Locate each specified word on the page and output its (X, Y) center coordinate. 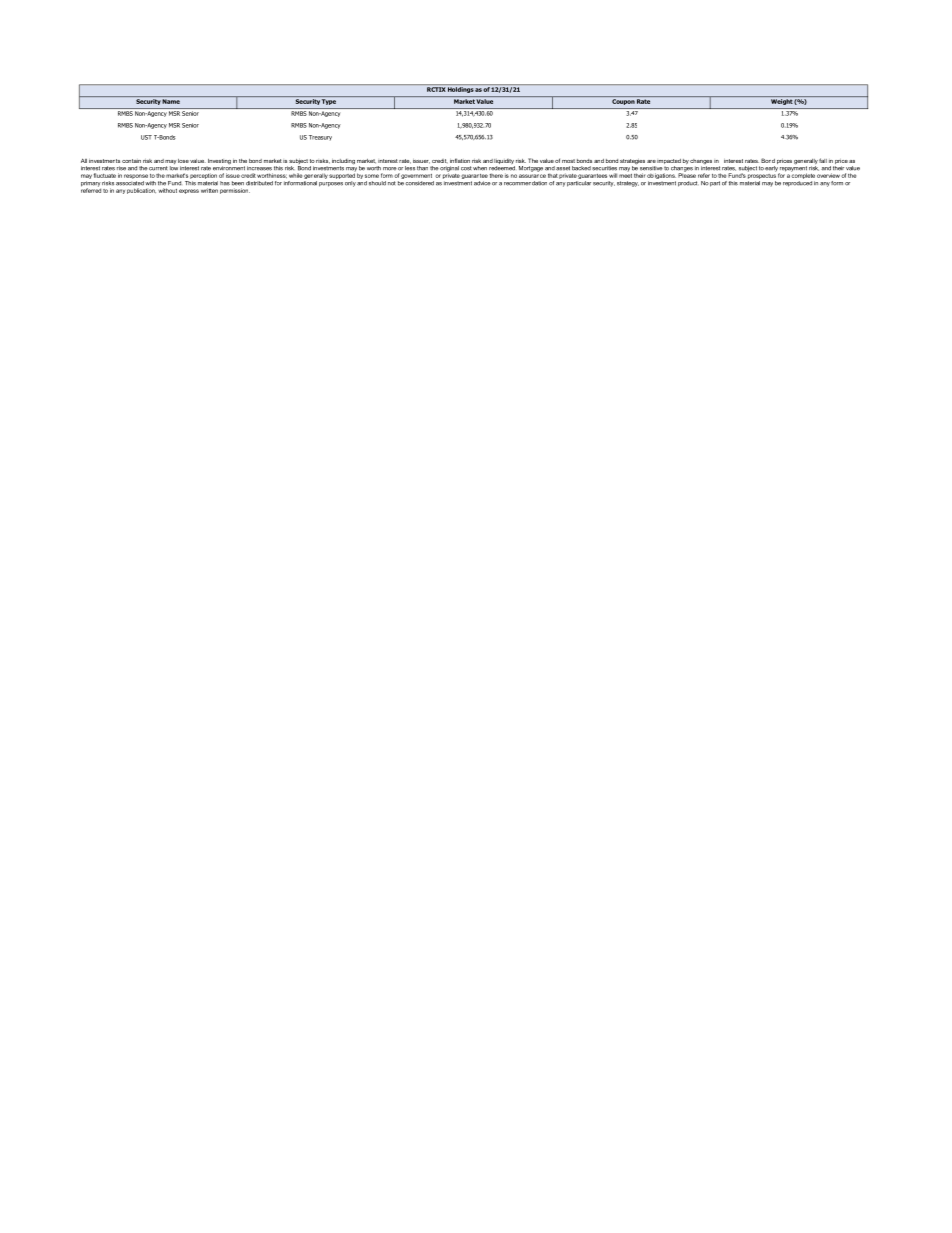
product (688, 184)
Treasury (320, 138)
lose (183, 161)
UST (146, 137)
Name (171, 101)
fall (823, 160)
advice (482, 183)
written (209, 190)
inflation (460, 160)
